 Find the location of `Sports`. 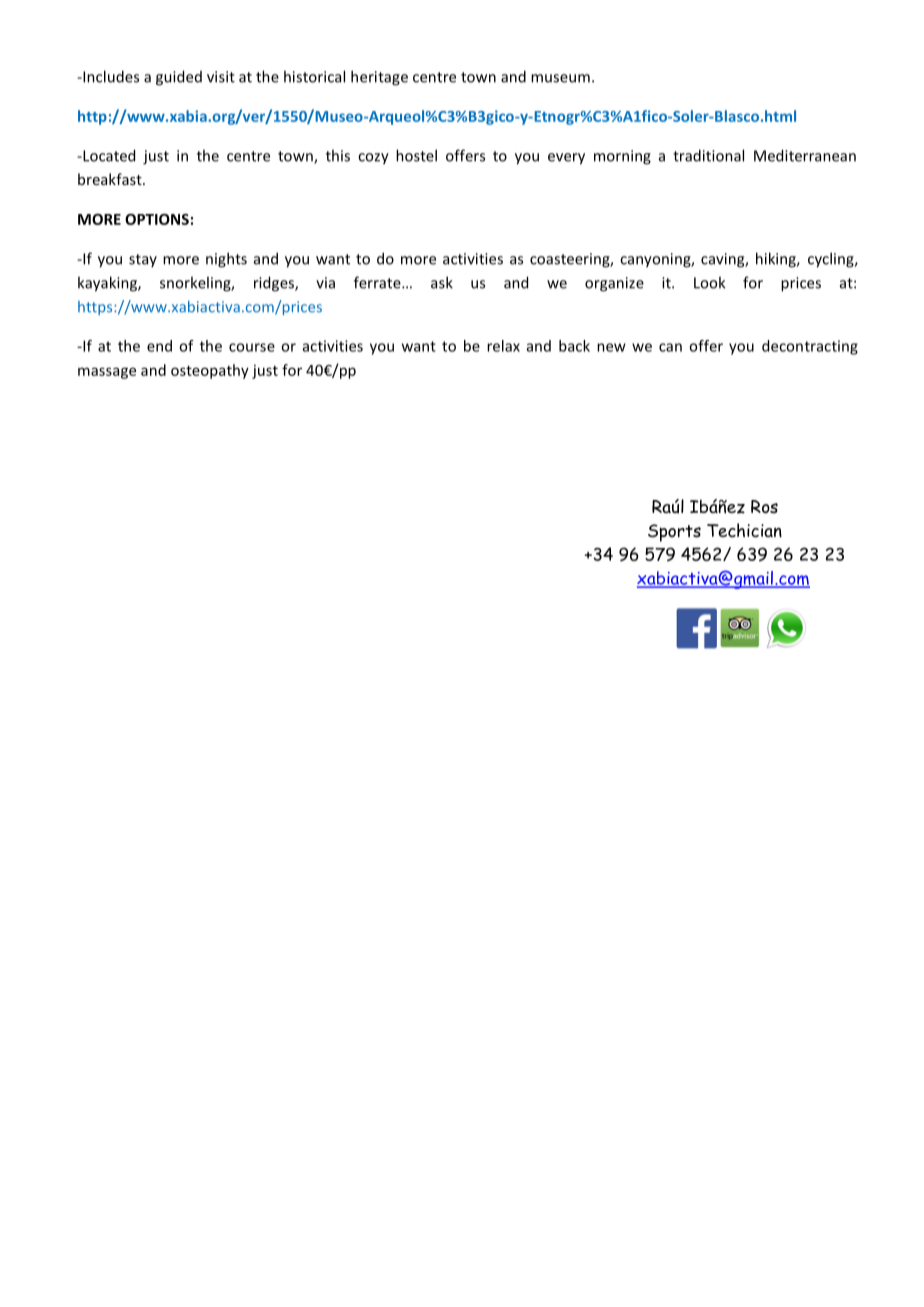

Sports is located at coordinates (674, 533).
